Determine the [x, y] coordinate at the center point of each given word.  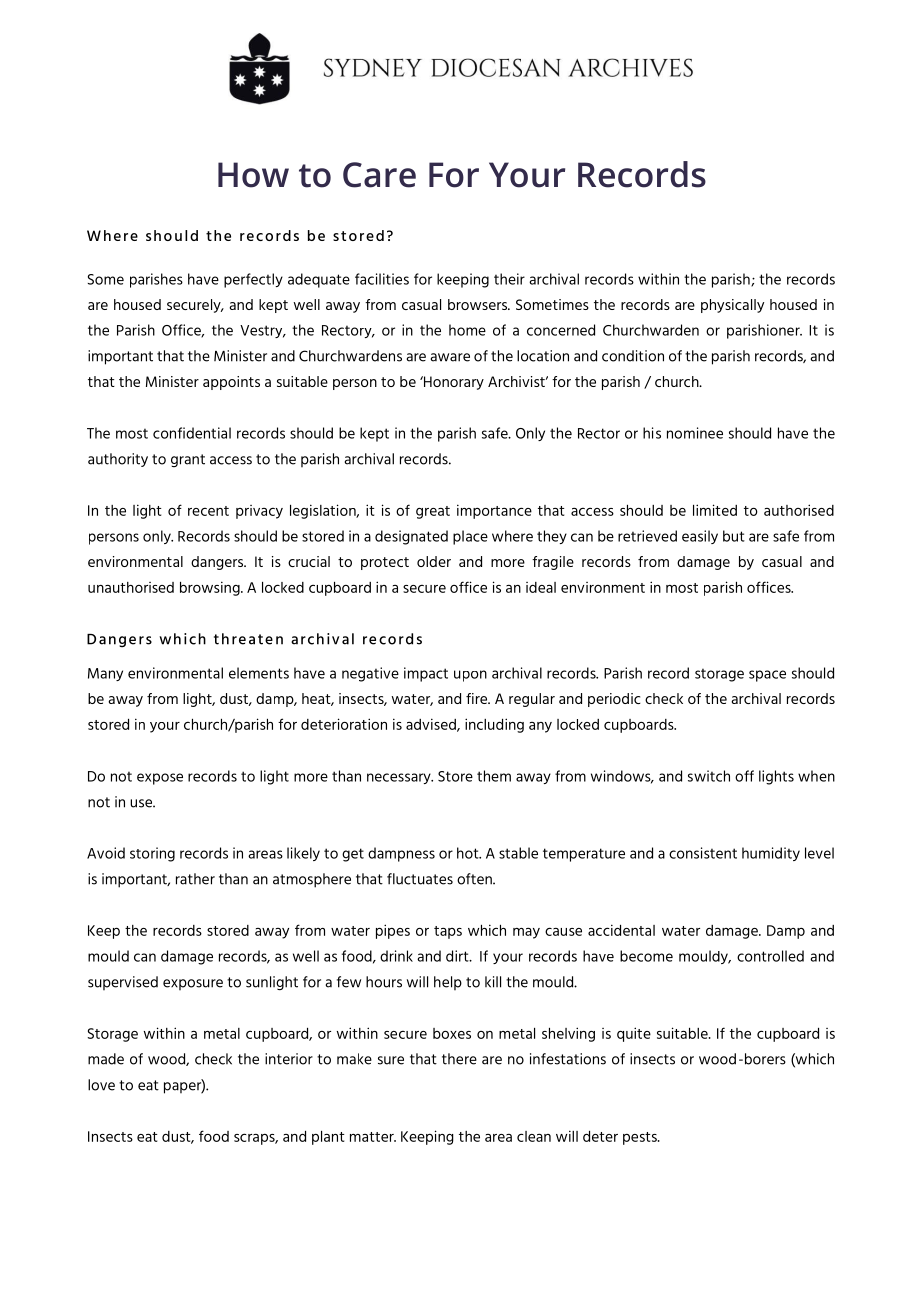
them [494, 776]
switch [709, 776]
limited [715, 510]
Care [379, 175]
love [101, 1085]
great [433, 512]
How [253, 175]
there [459, 1059]
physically [732, 306]
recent [208, 511]
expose [160, 779]
